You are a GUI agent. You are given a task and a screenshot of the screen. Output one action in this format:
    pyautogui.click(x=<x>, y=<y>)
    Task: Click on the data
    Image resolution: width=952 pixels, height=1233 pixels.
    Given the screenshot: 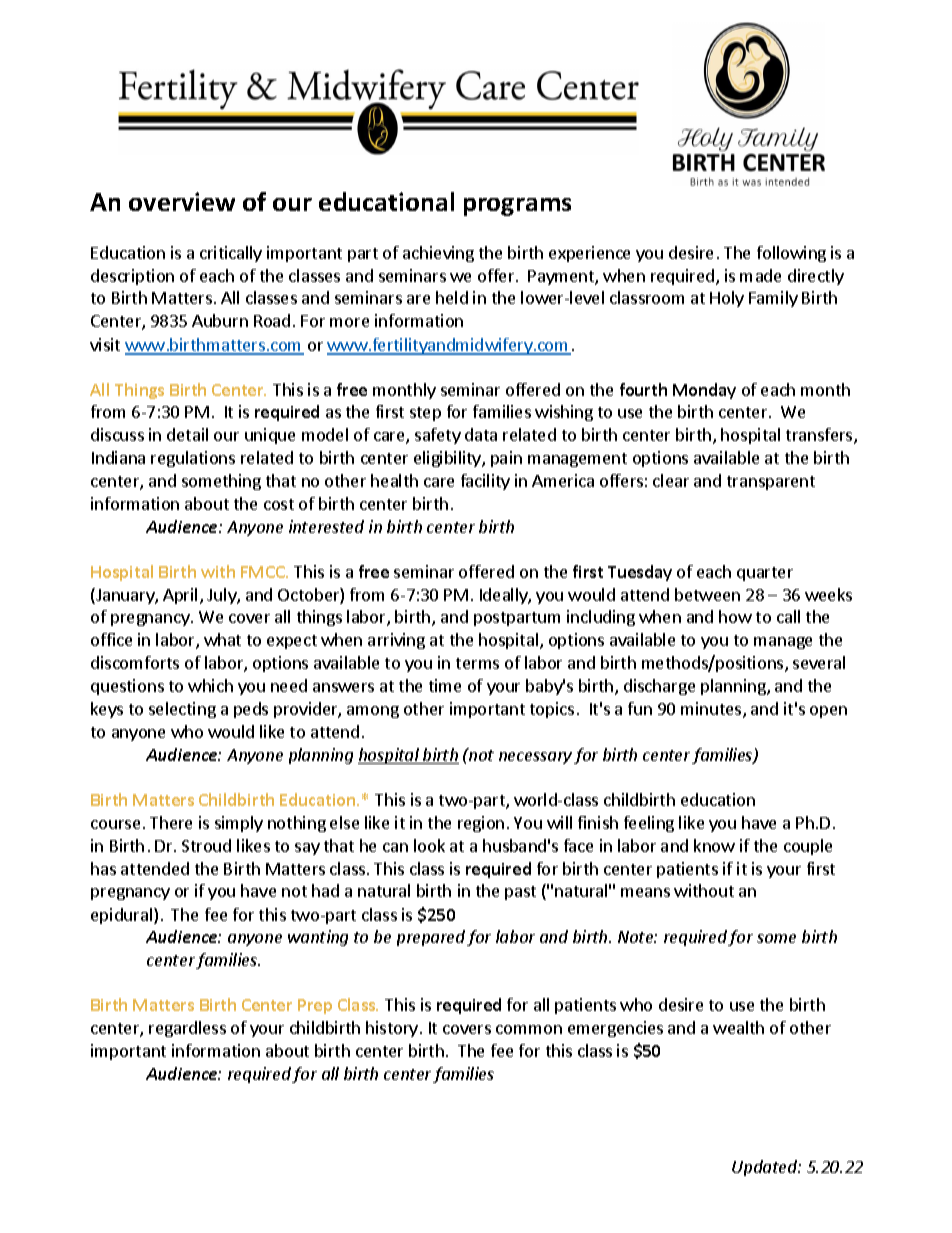 What is the action you would take?
    pyautogui.click(x=481, y=434)
